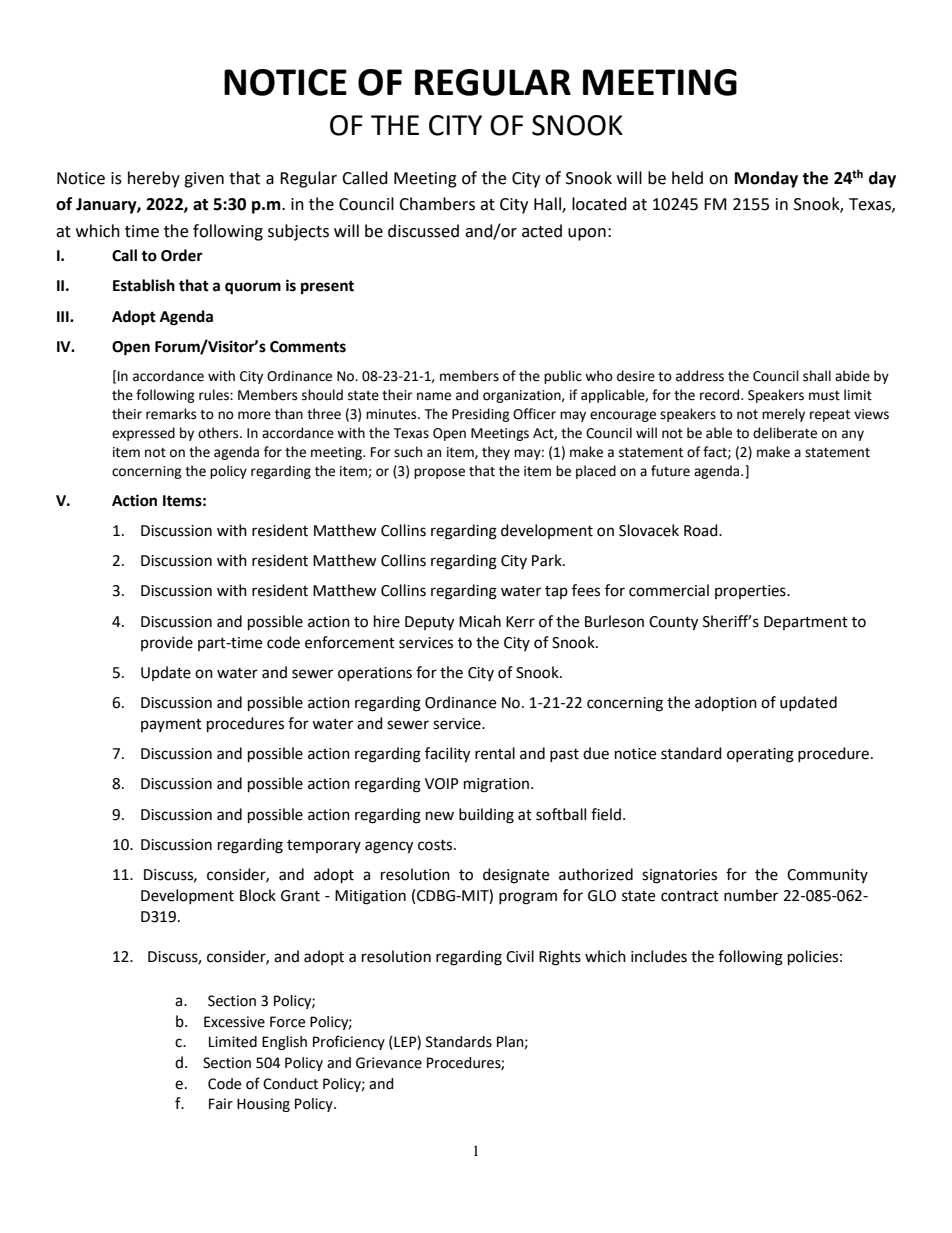 Image resolution: width=952 pixels, height=1233 pixels. Describe the element at coordinates (766, 179) in the screenshot. I see `Monday` at that location.
